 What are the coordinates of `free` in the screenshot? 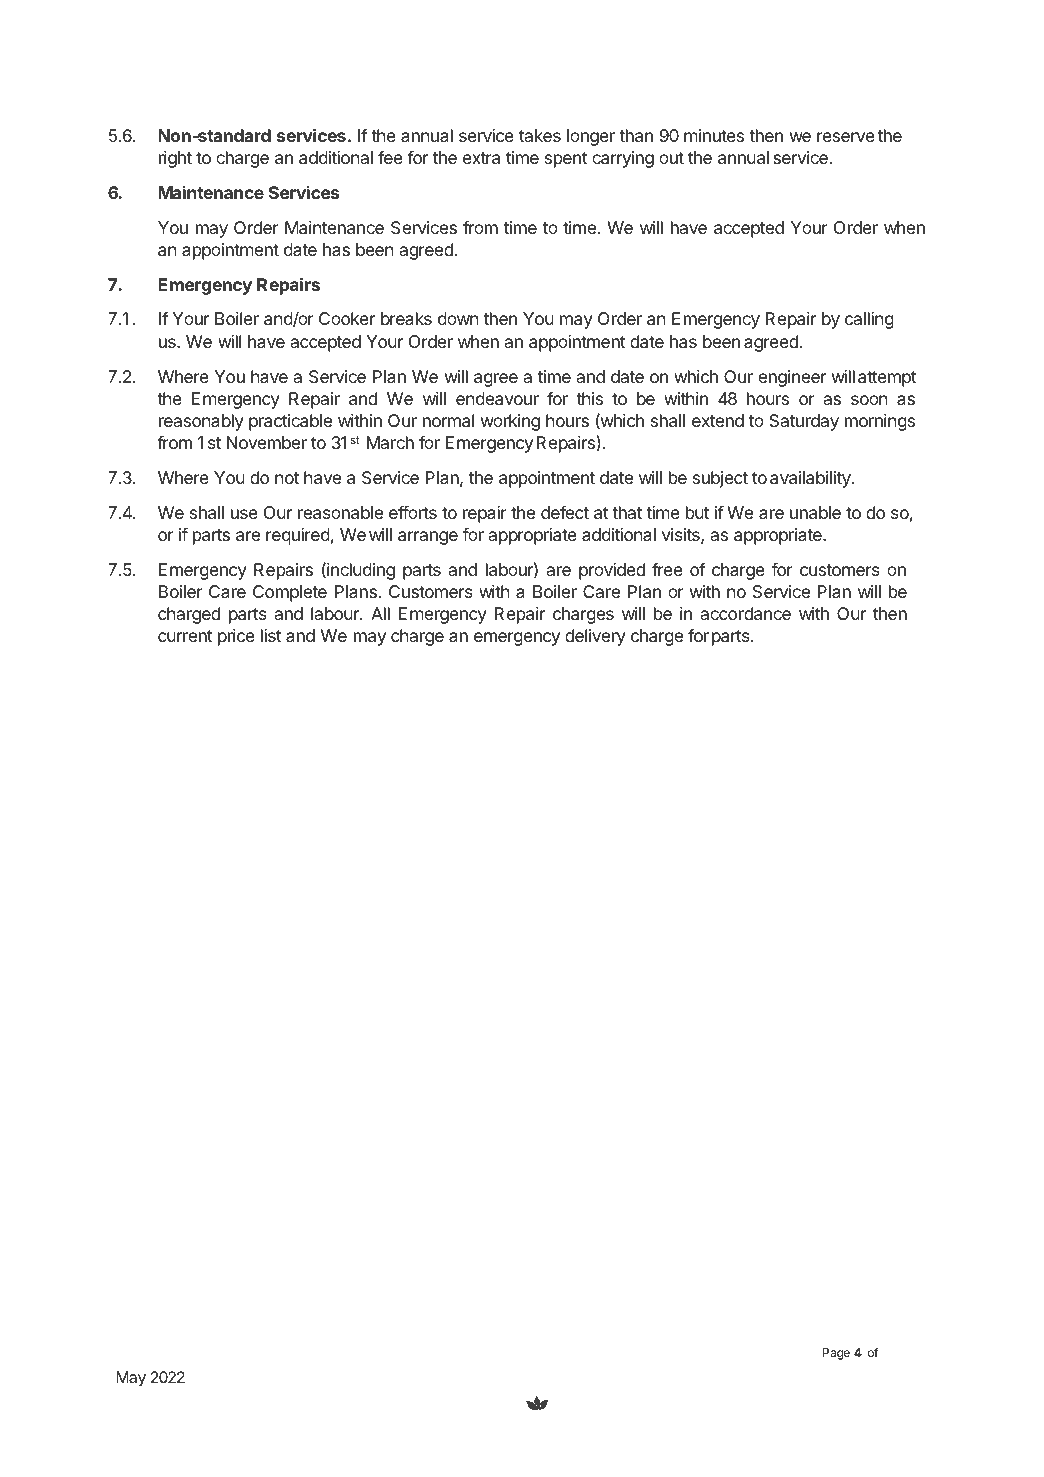 It's located at (667, 569).
